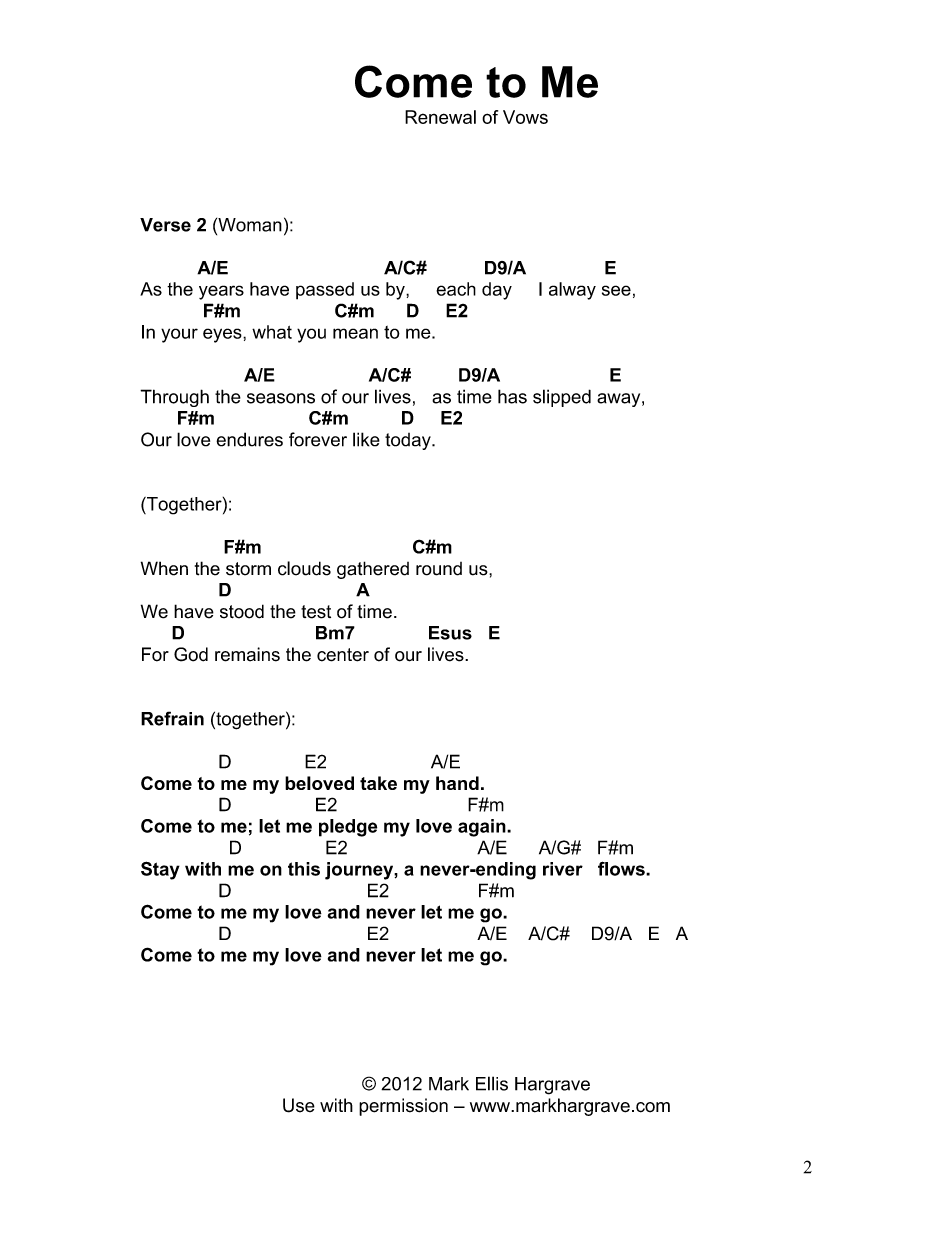  I want to click on Vows, so click(525, 117).
